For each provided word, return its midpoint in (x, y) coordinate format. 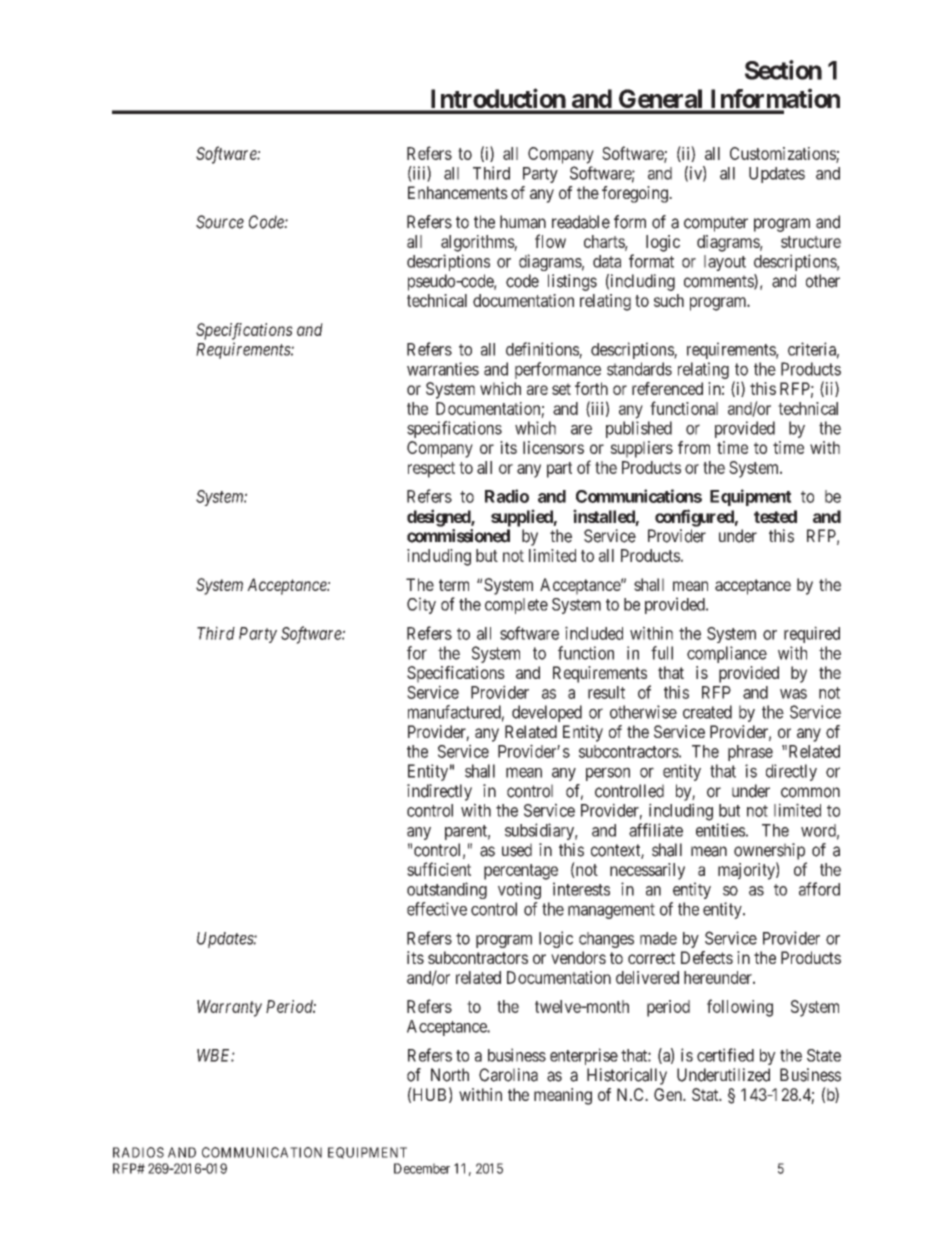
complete (516, 606)
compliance (727, 654)
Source (220, 222)
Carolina (508, 1075)
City (421, 605)
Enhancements (458, 192)
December (422, 1168)
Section (783, 70)
